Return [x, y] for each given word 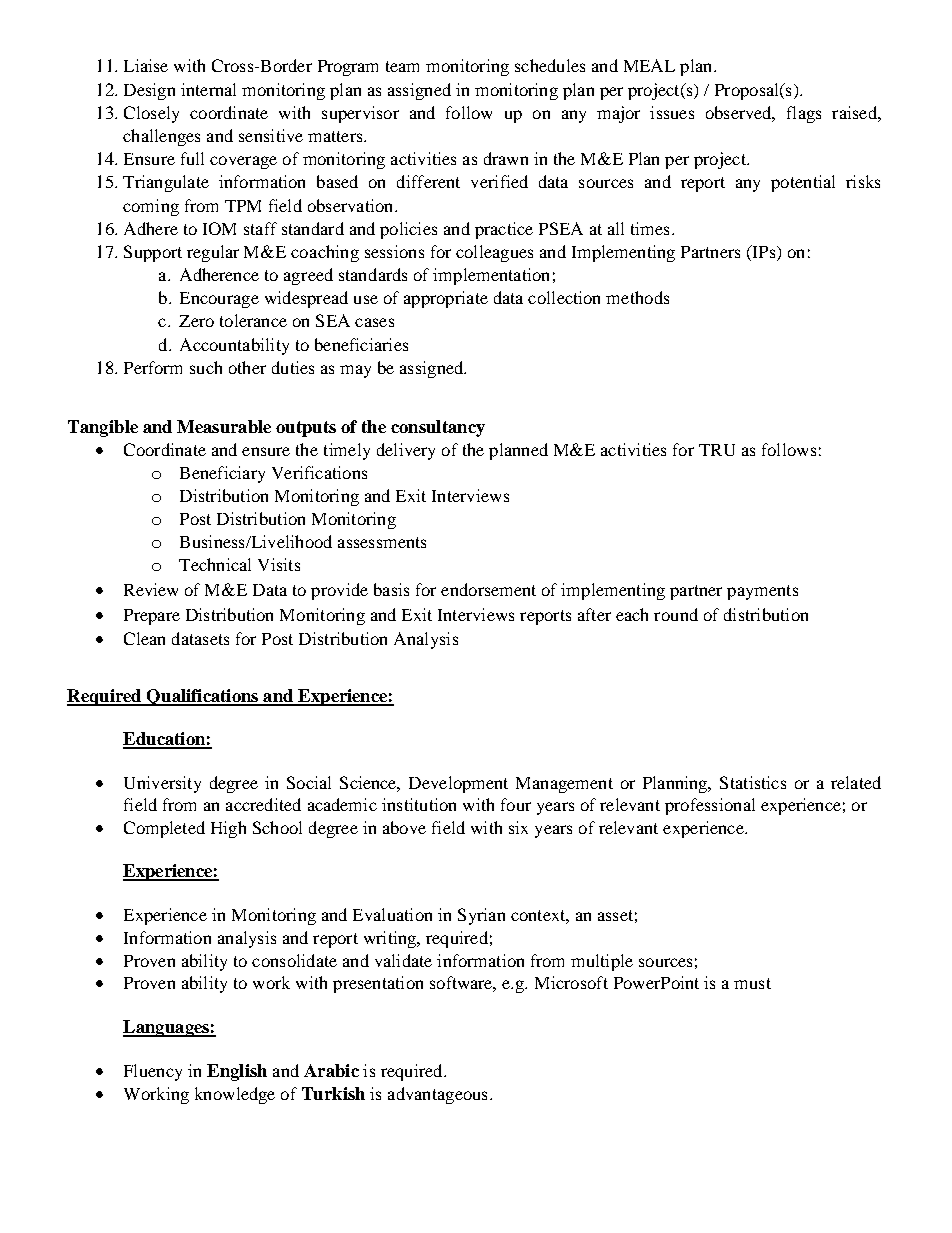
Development [458, 784]
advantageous [437, 1095]
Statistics [753, 782]
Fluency [153, 1072]
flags [804, 114]
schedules [550, 65]
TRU [717, 450]
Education [165, 740]
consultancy [438, 428]
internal [208, 89]
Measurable [224, 426]
